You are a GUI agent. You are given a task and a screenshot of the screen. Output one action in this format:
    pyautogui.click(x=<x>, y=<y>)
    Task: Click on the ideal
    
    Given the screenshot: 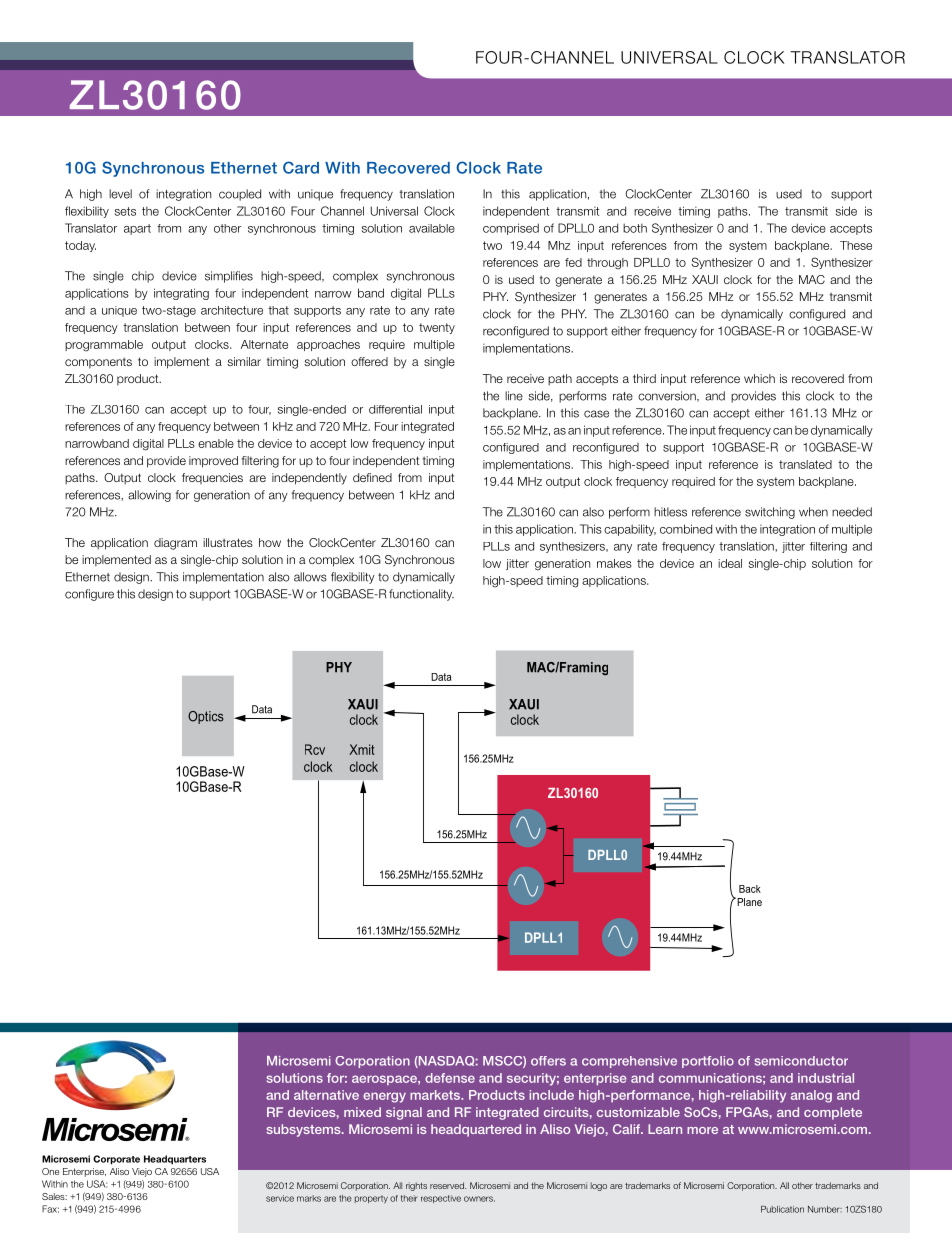 What is the action you would take?
    pyautogui.click(x=730, y=563)
